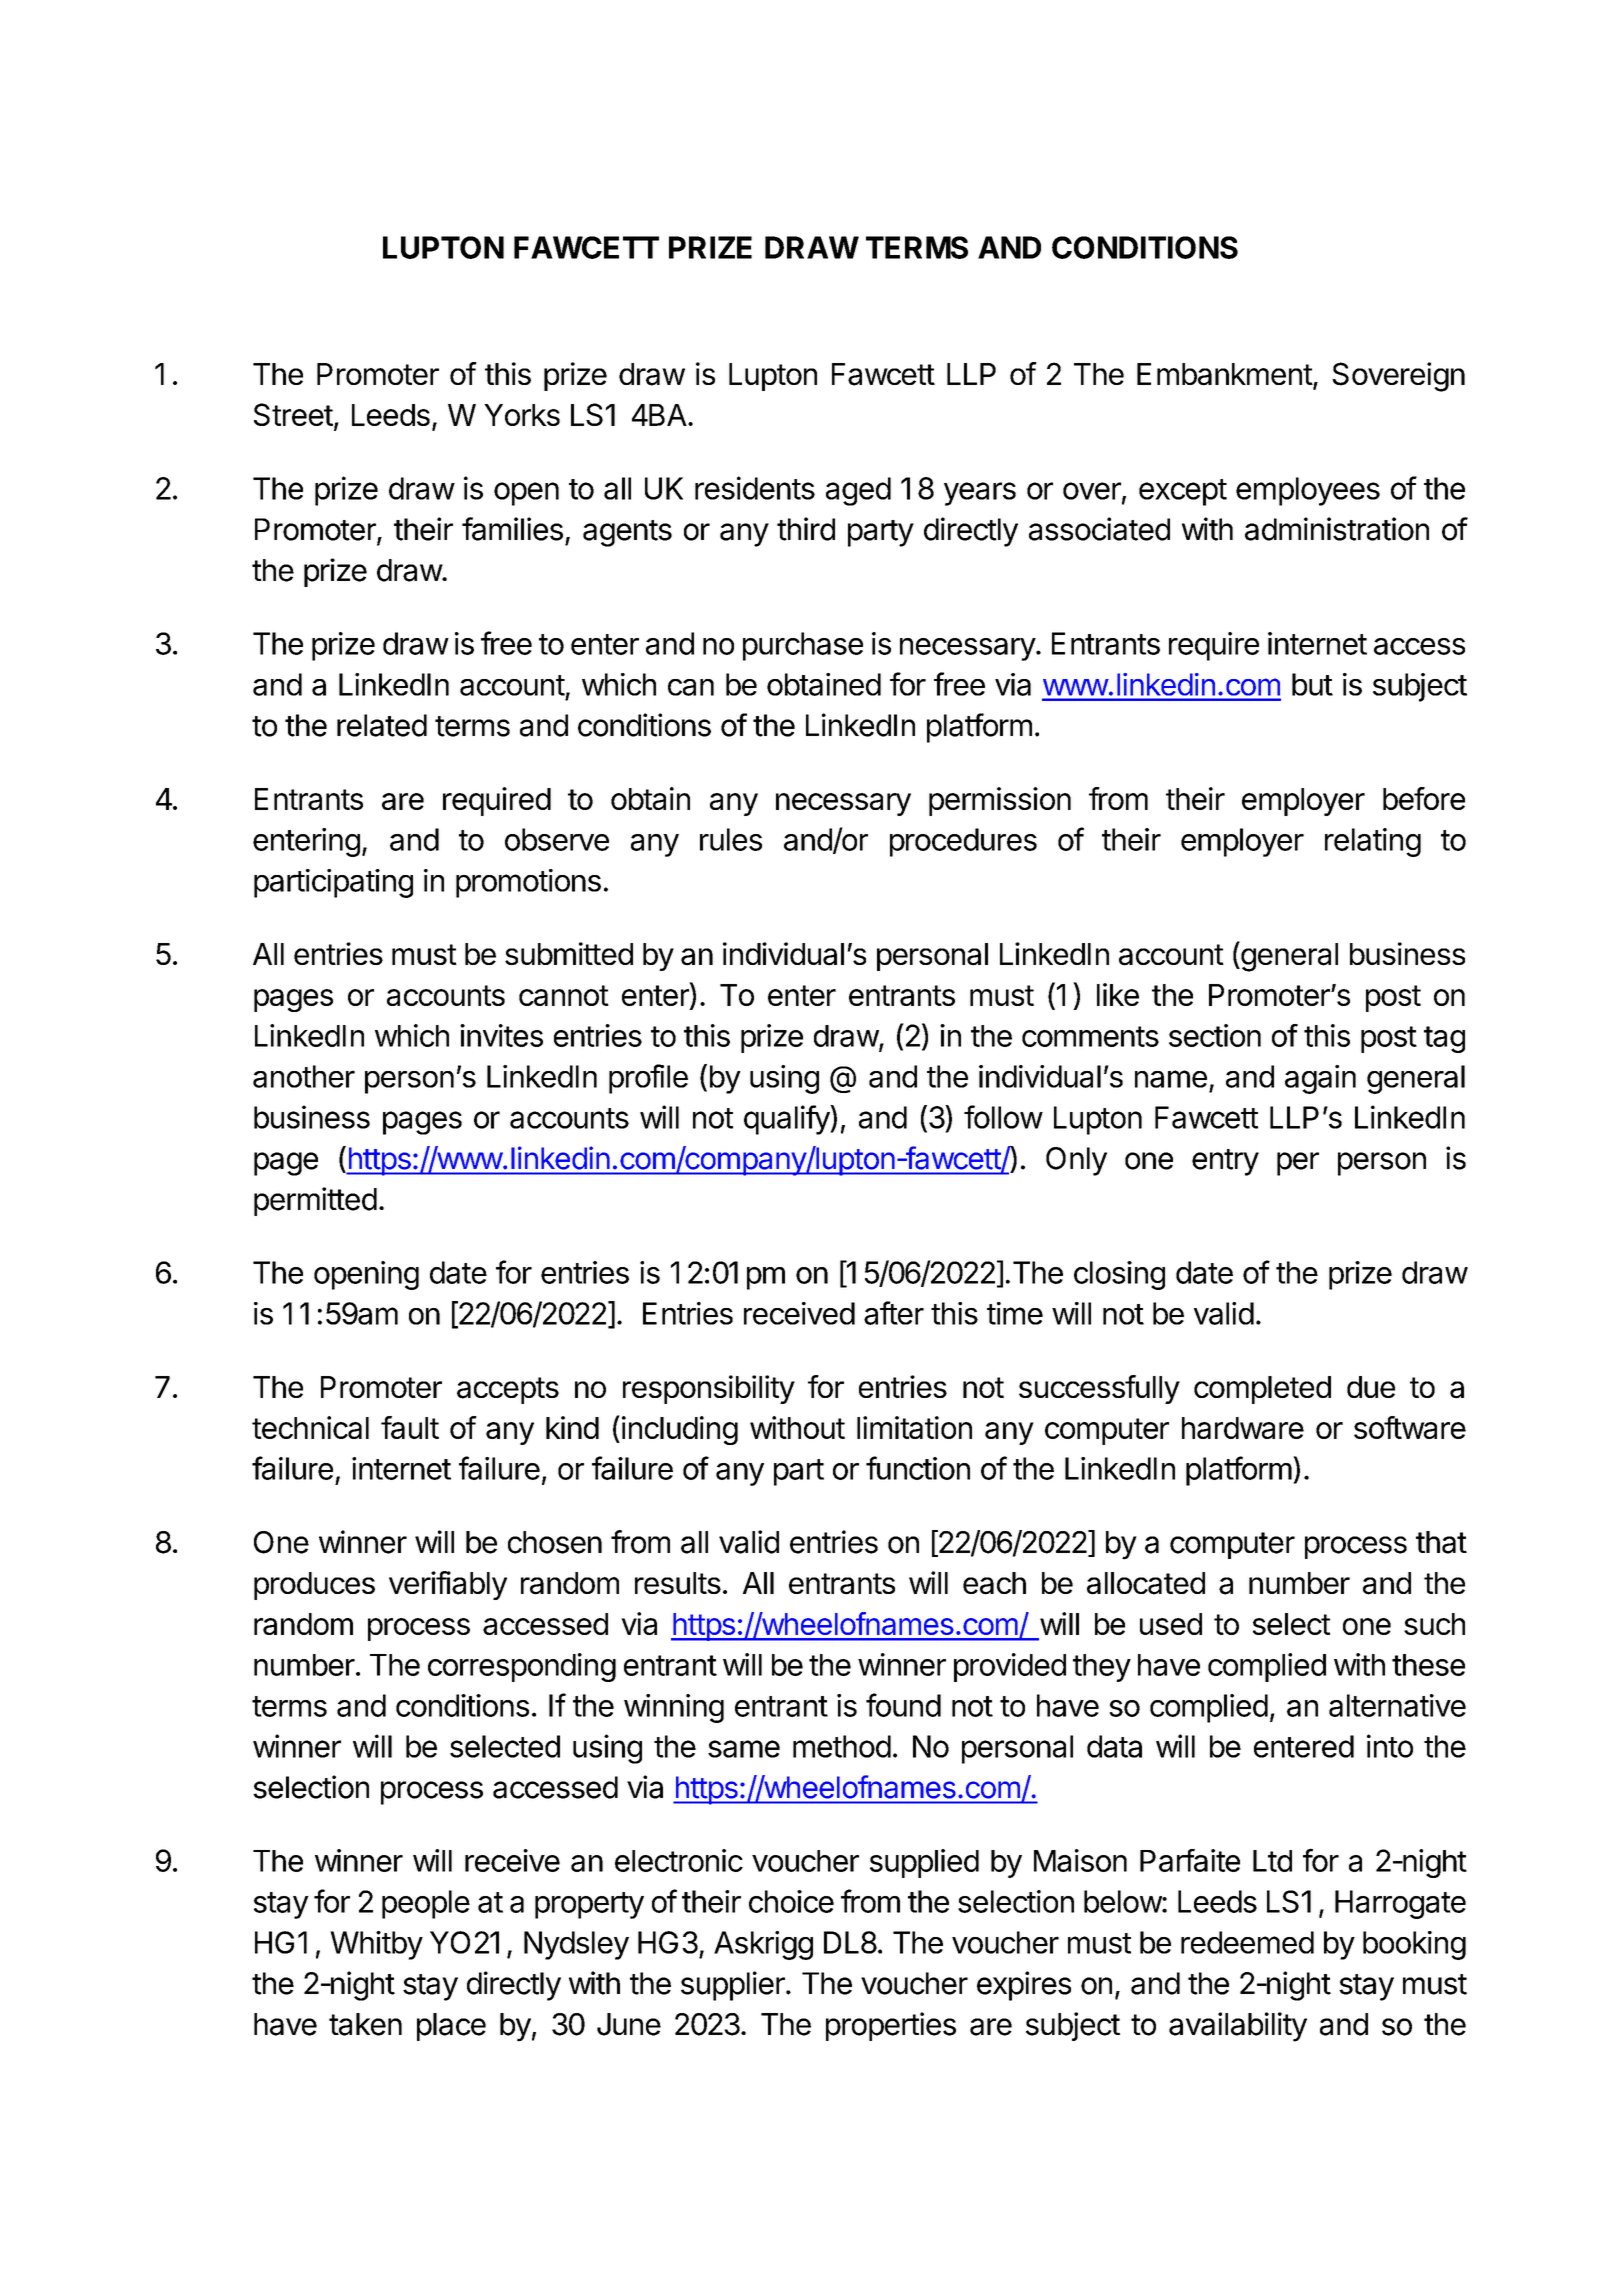 The height and width of the document is (2290, 1620). I want to click on purchase, so click(803, 646).
